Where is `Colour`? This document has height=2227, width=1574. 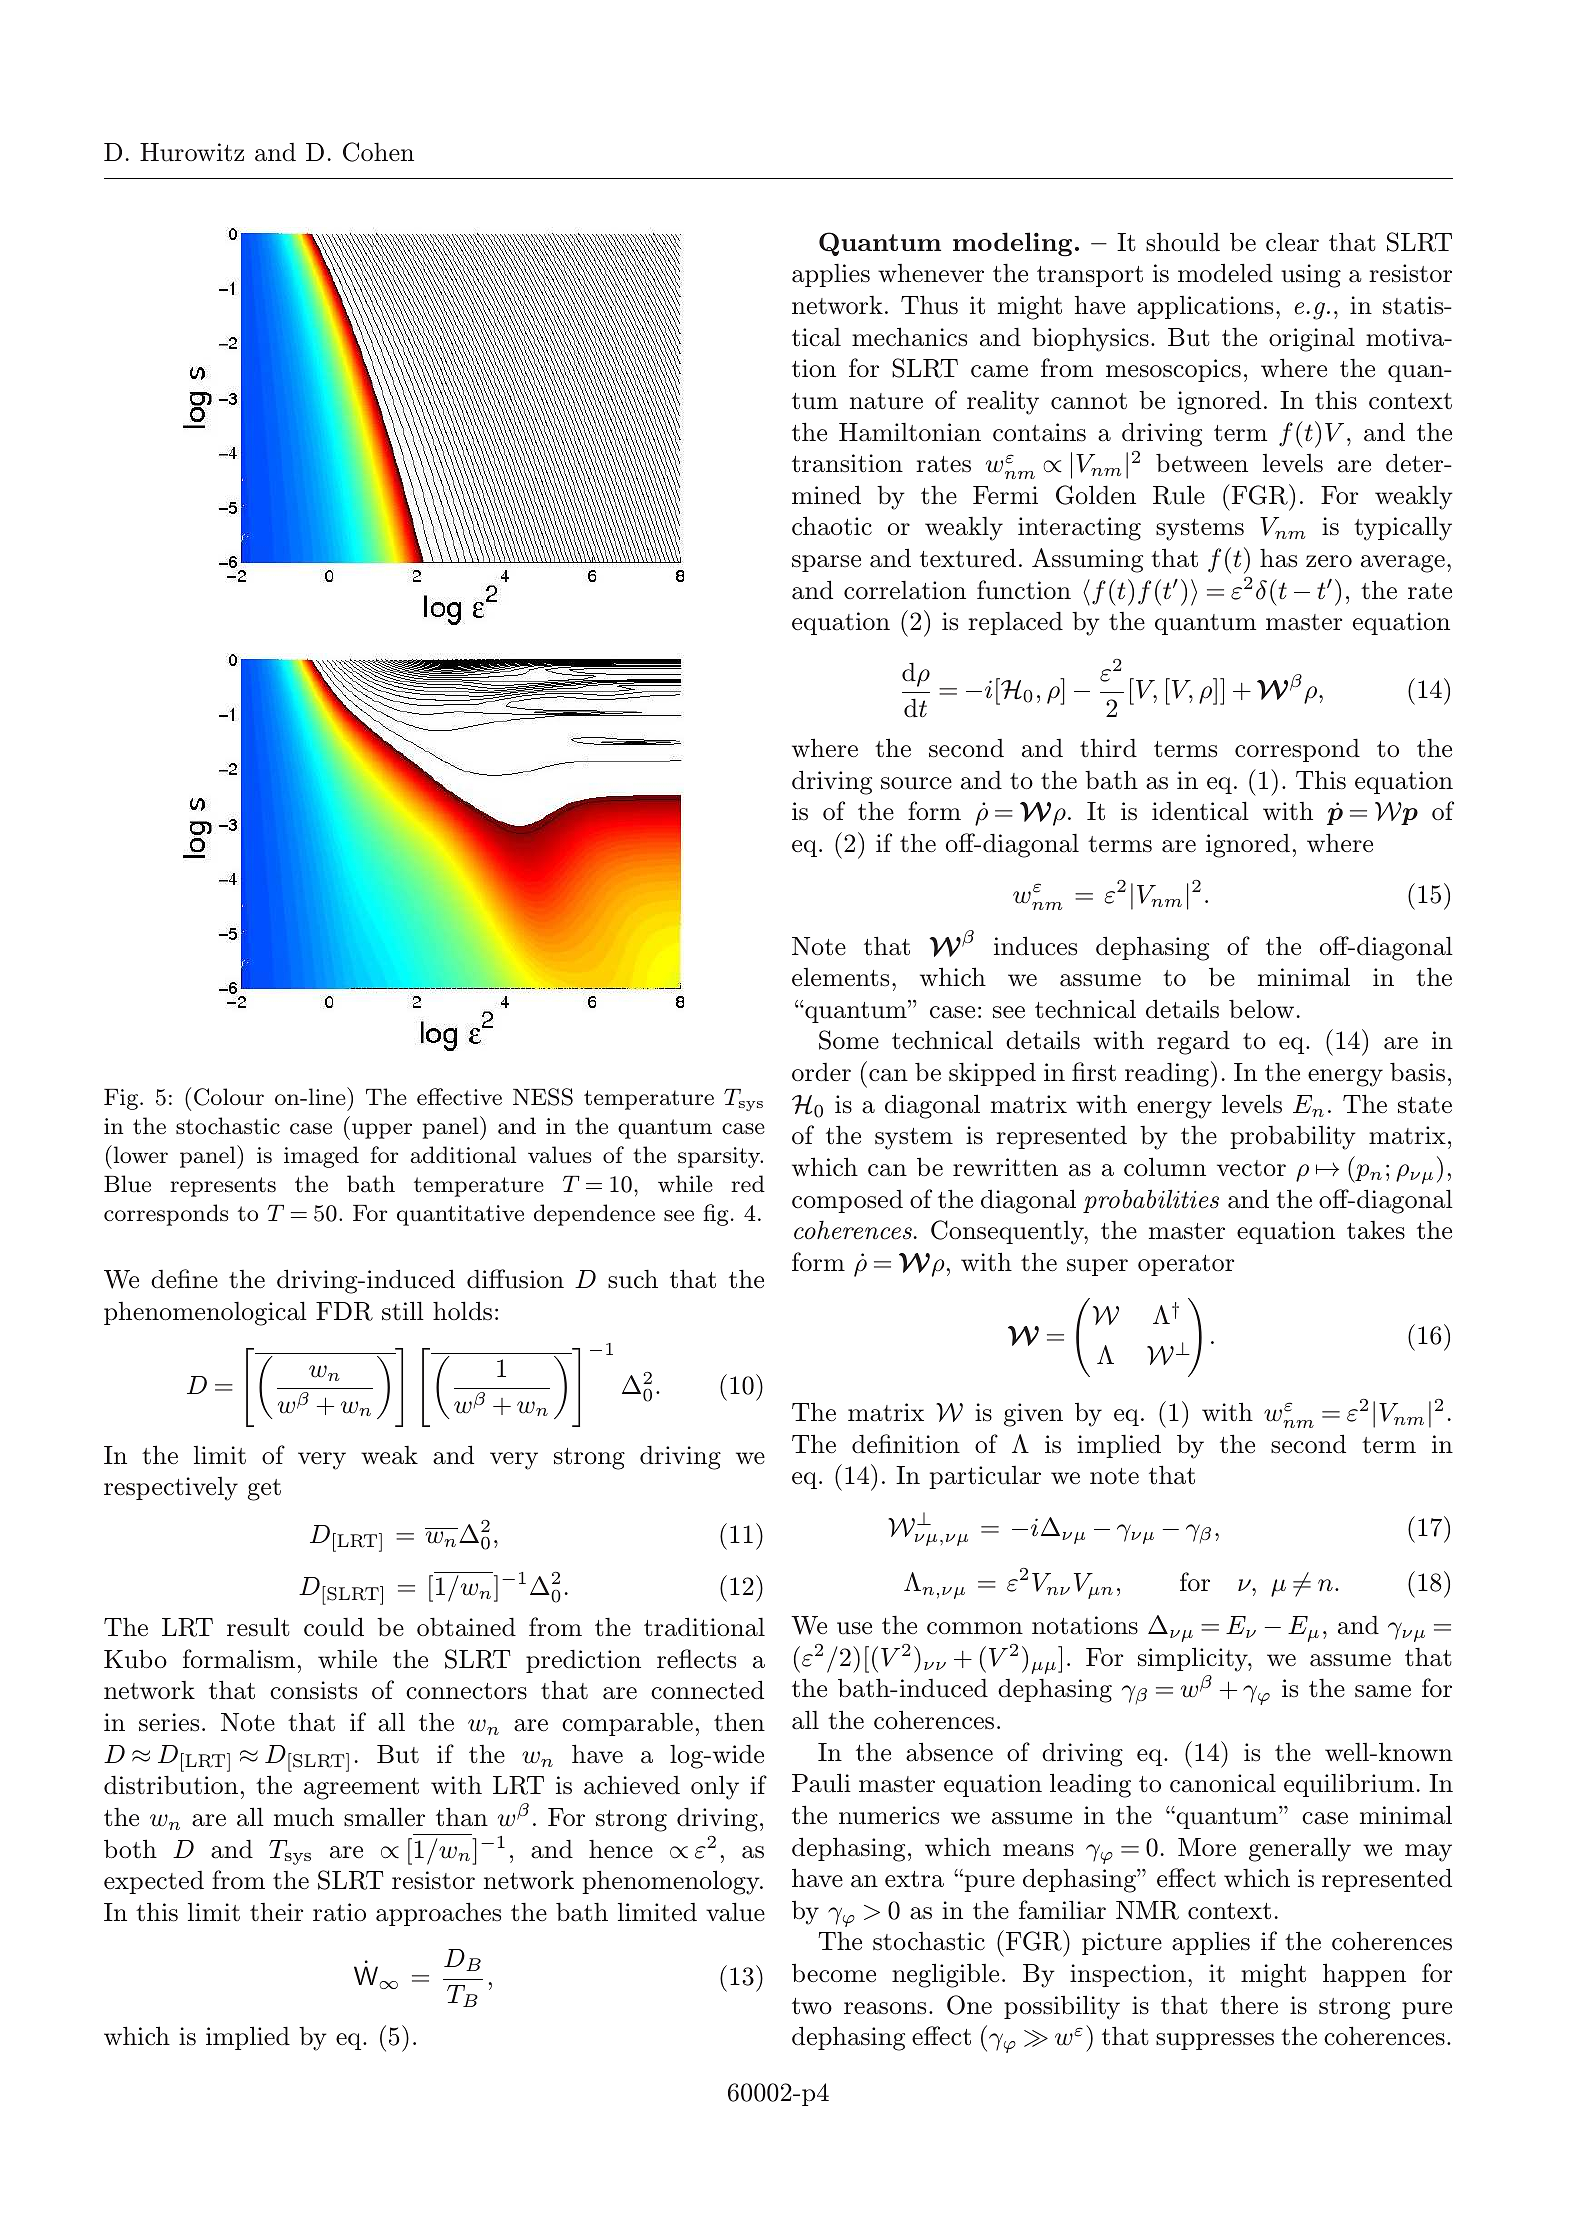 Colour is located at coordinates (229, 1097).
